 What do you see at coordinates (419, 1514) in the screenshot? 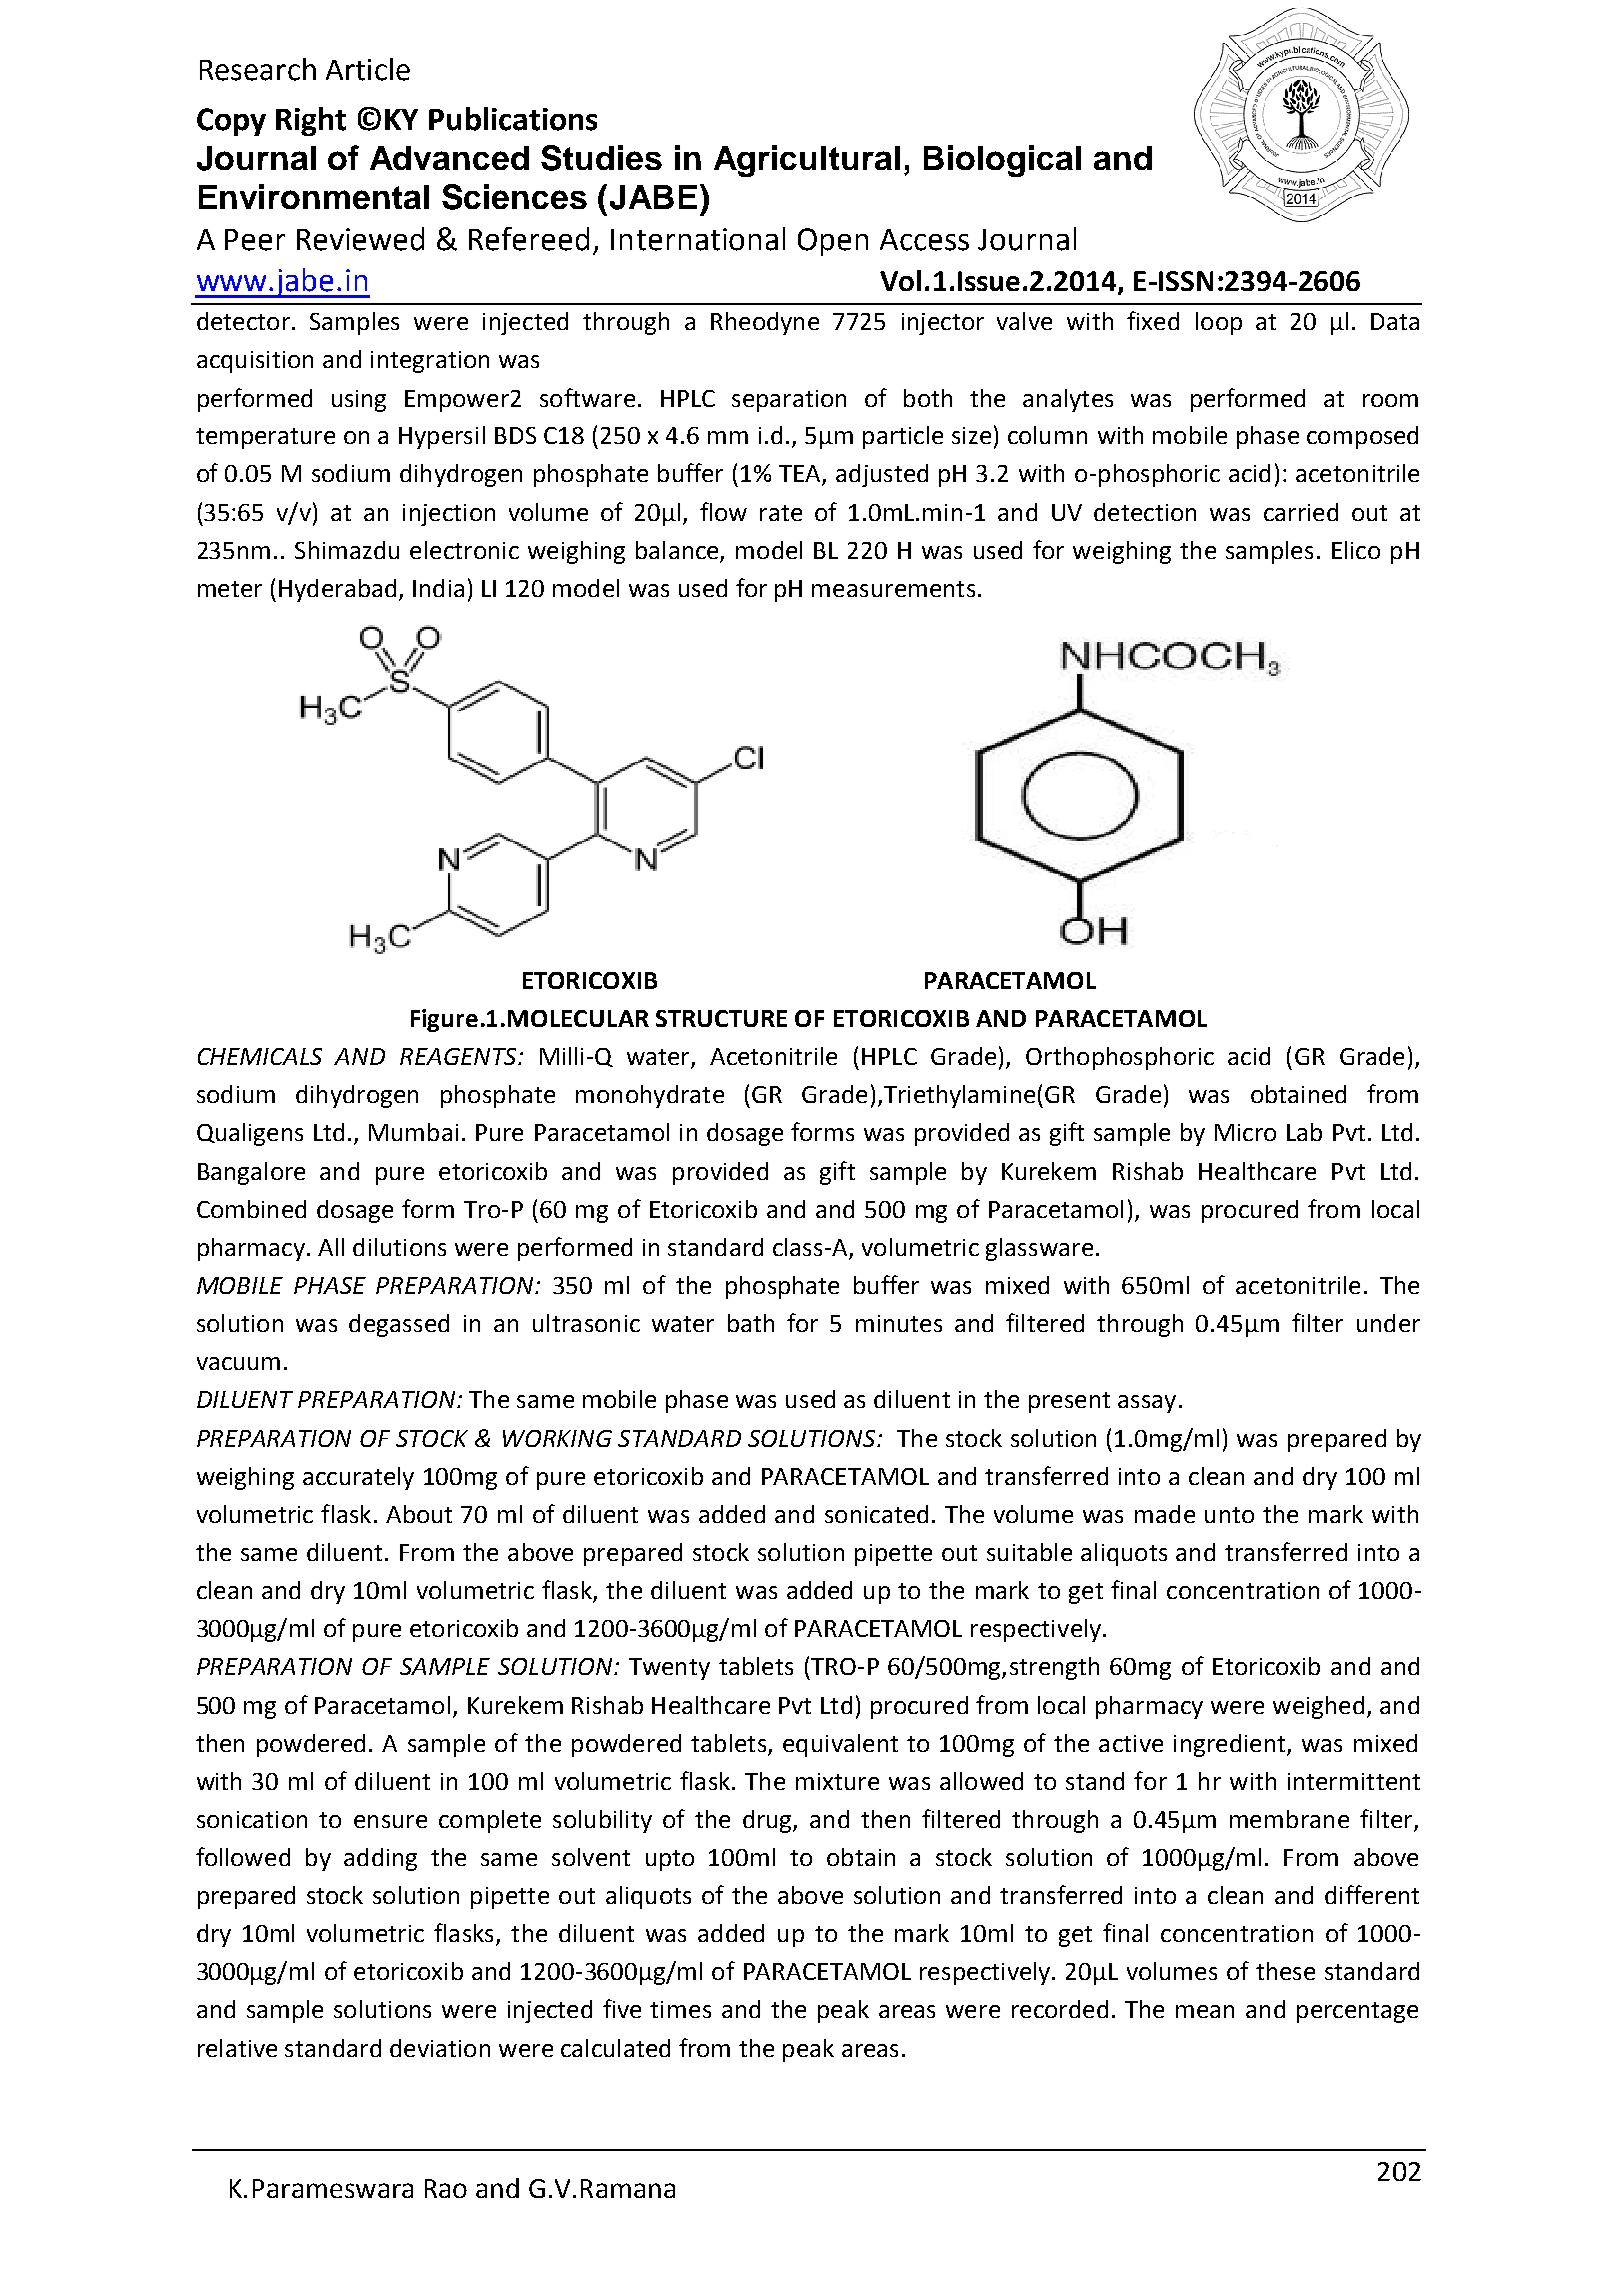
I see `About` at bounding box center [419, 1514].
